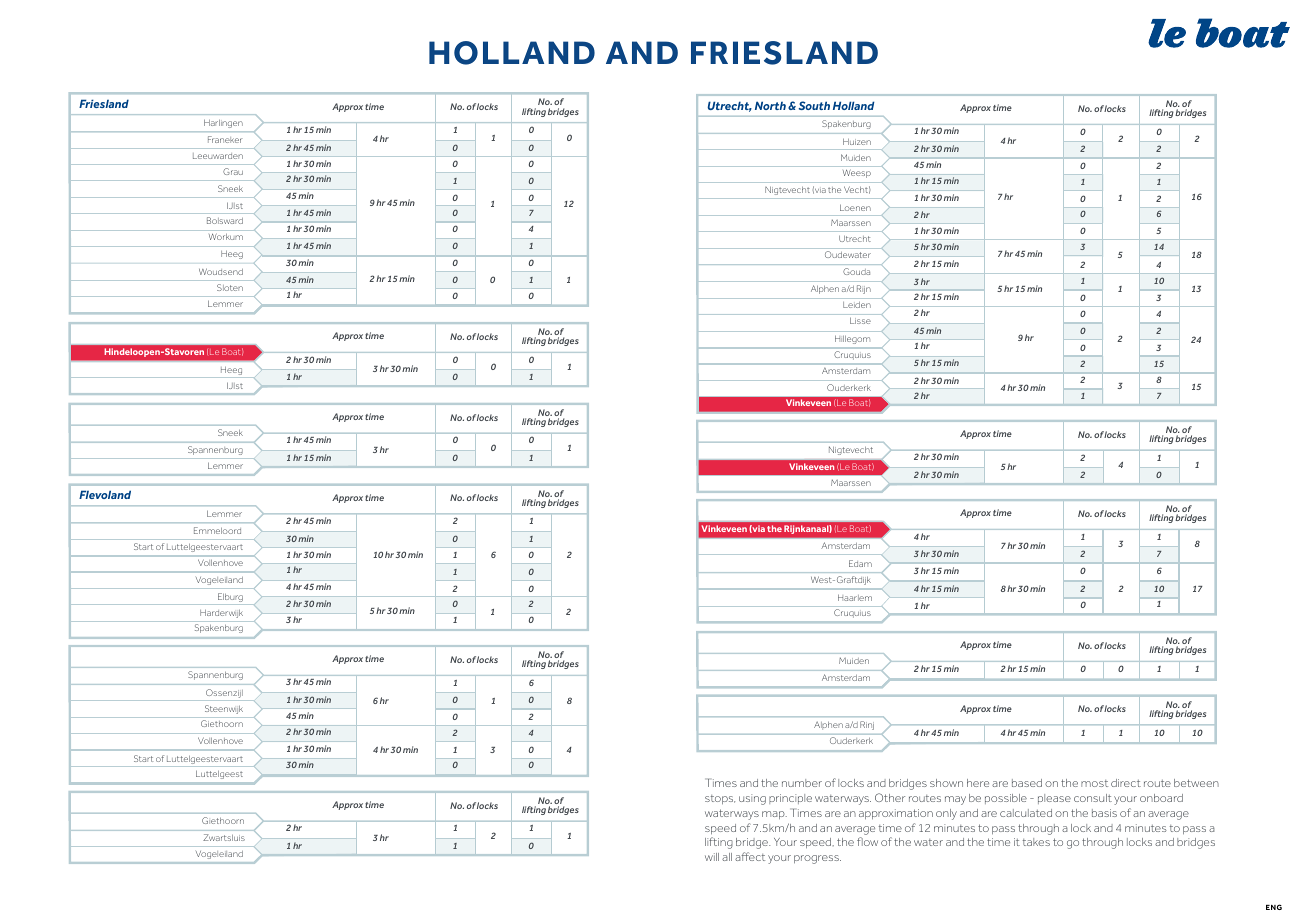 This screenshot has height=924, width=1308. I want to click on direct, so click(1126, 783).
